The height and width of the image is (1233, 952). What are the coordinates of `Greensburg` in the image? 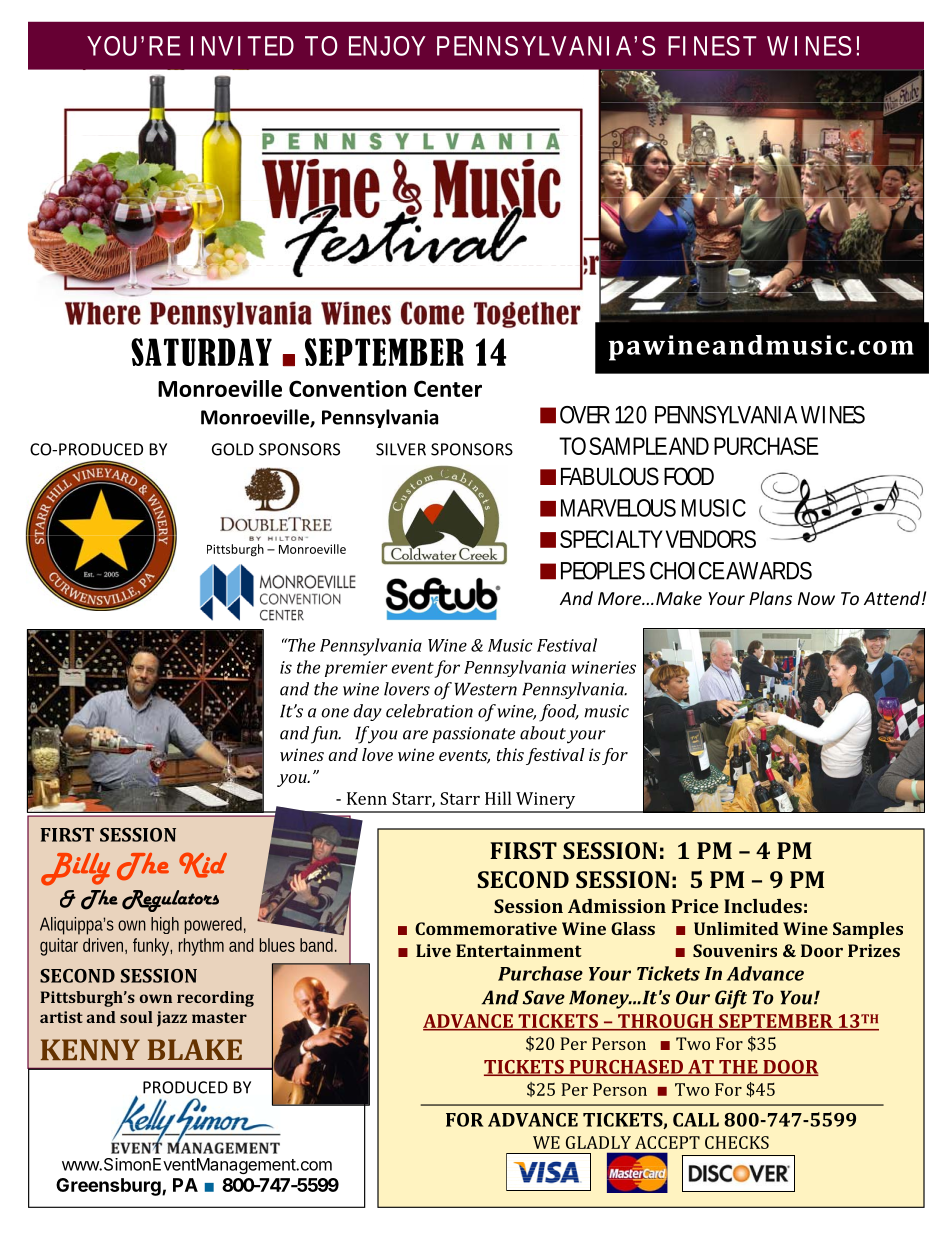 It's located at (109, 1187).
